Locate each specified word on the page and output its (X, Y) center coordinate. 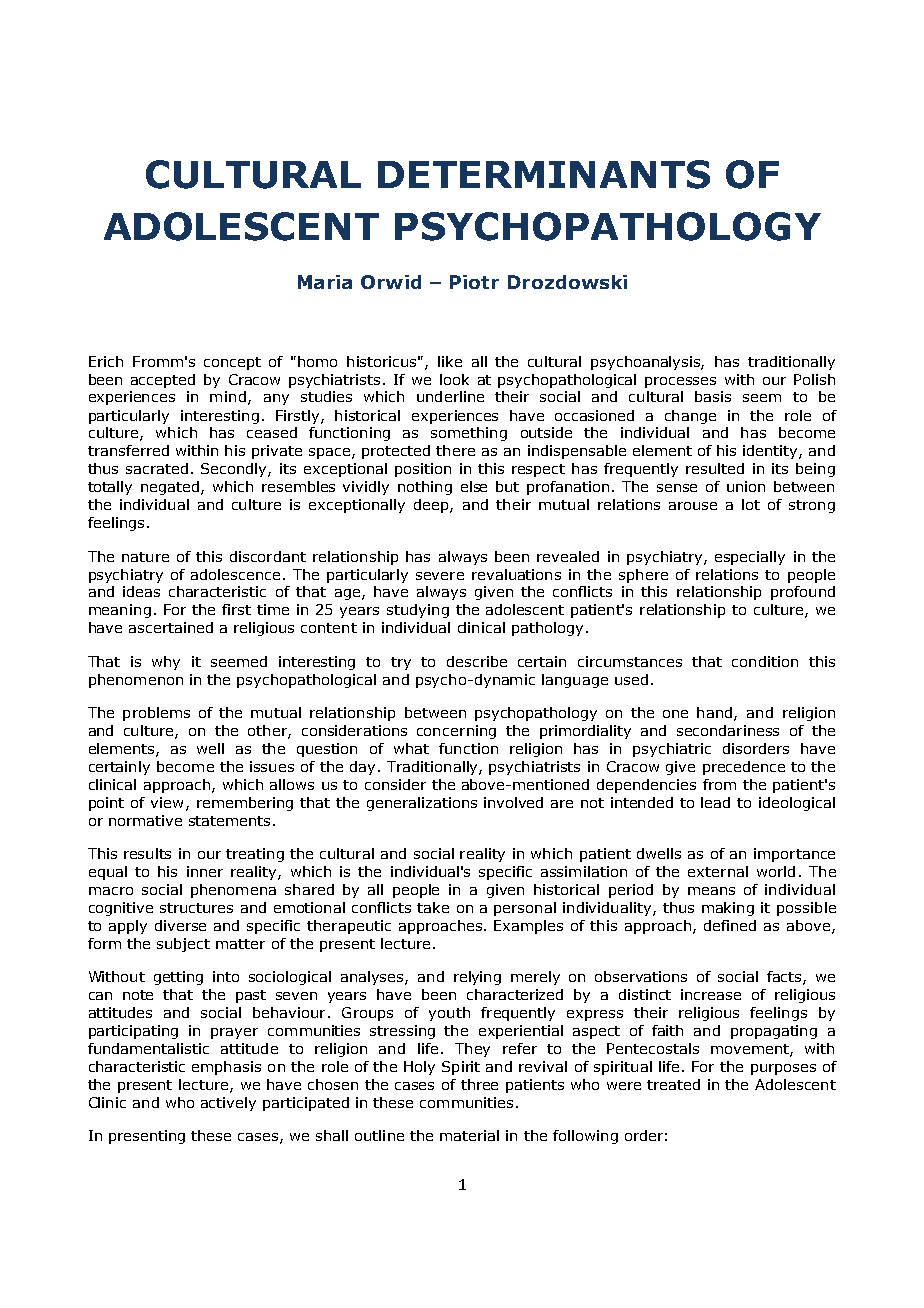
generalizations (422, 804)
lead (715, 802)
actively (228, 1104)
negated (171, 488)
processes (680, 382)
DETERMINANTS (544, 174)
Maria (325, 282)
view (167, 802)
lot (751, 504)
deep (432, 506)
